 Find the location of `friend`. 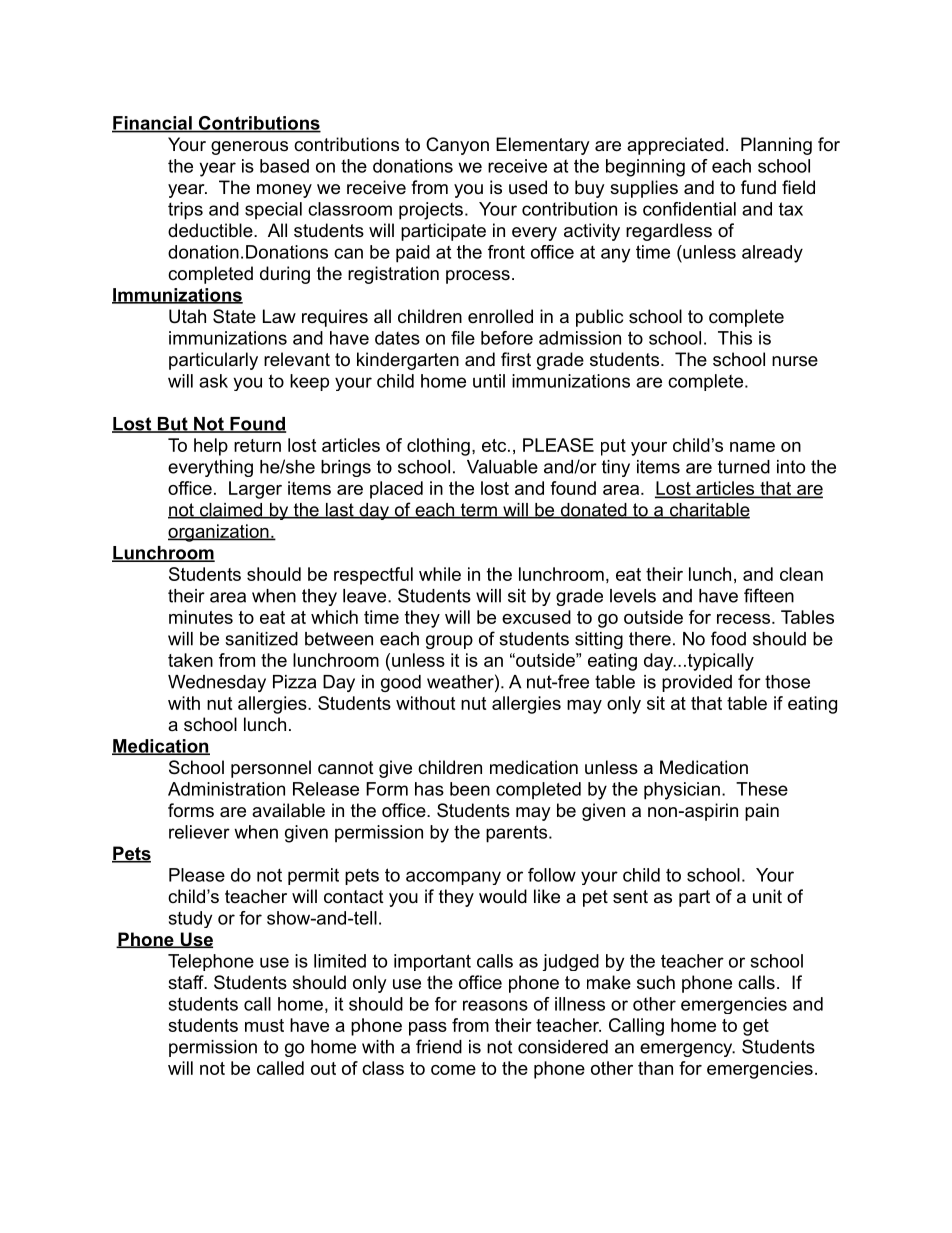

friend is located at coordinates (439, 1046).
